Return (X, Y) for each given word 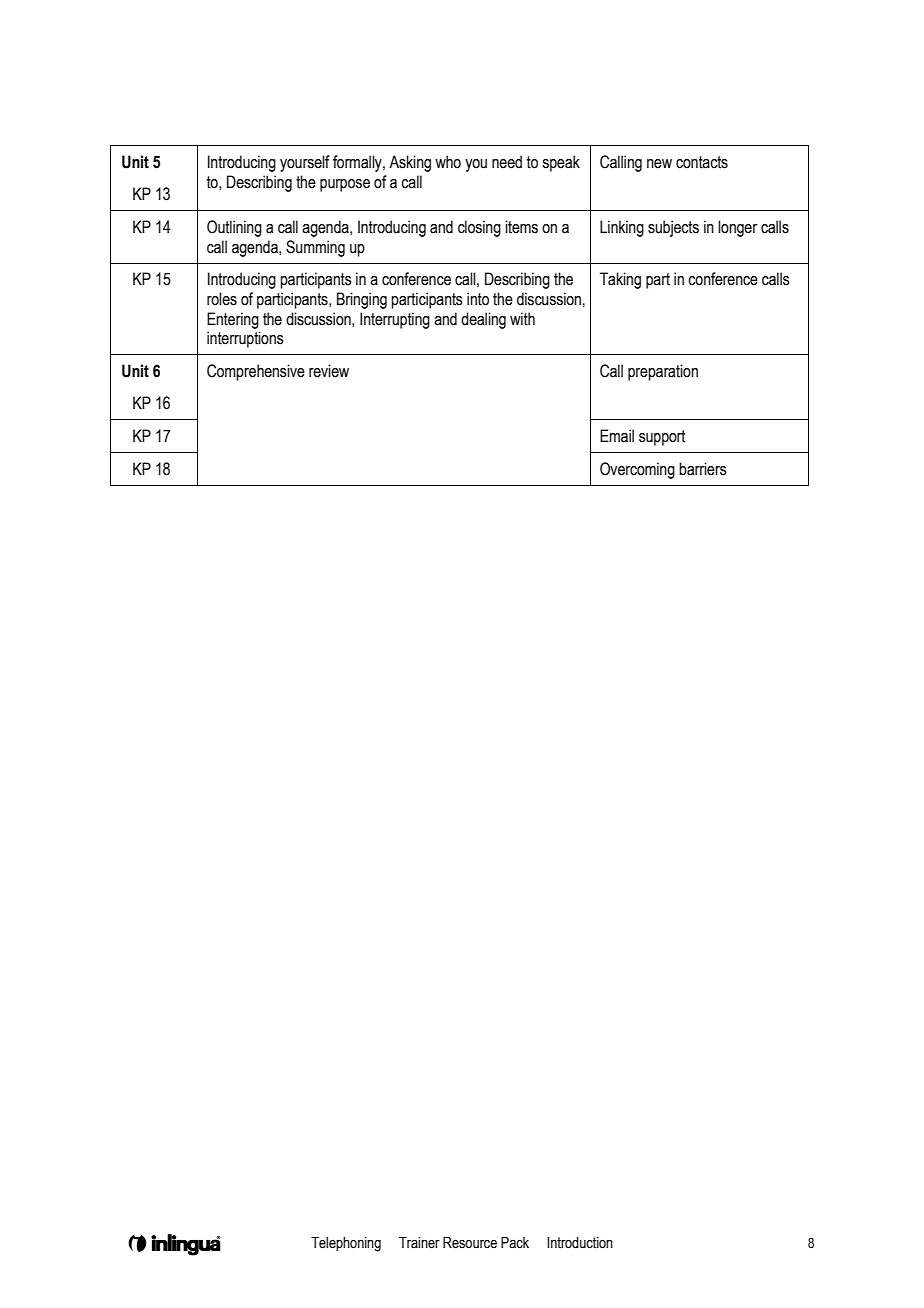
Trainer (419, 1243)
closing (479, 228)
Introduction (580, 1243)
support (662, 438)
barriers (703, 469)
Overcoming (637, 470)
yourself (305, 163)
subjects (673, 228)
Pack (515, 1243)
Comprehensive (256, 372)
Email (617, 436)
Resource (470, 1243)
